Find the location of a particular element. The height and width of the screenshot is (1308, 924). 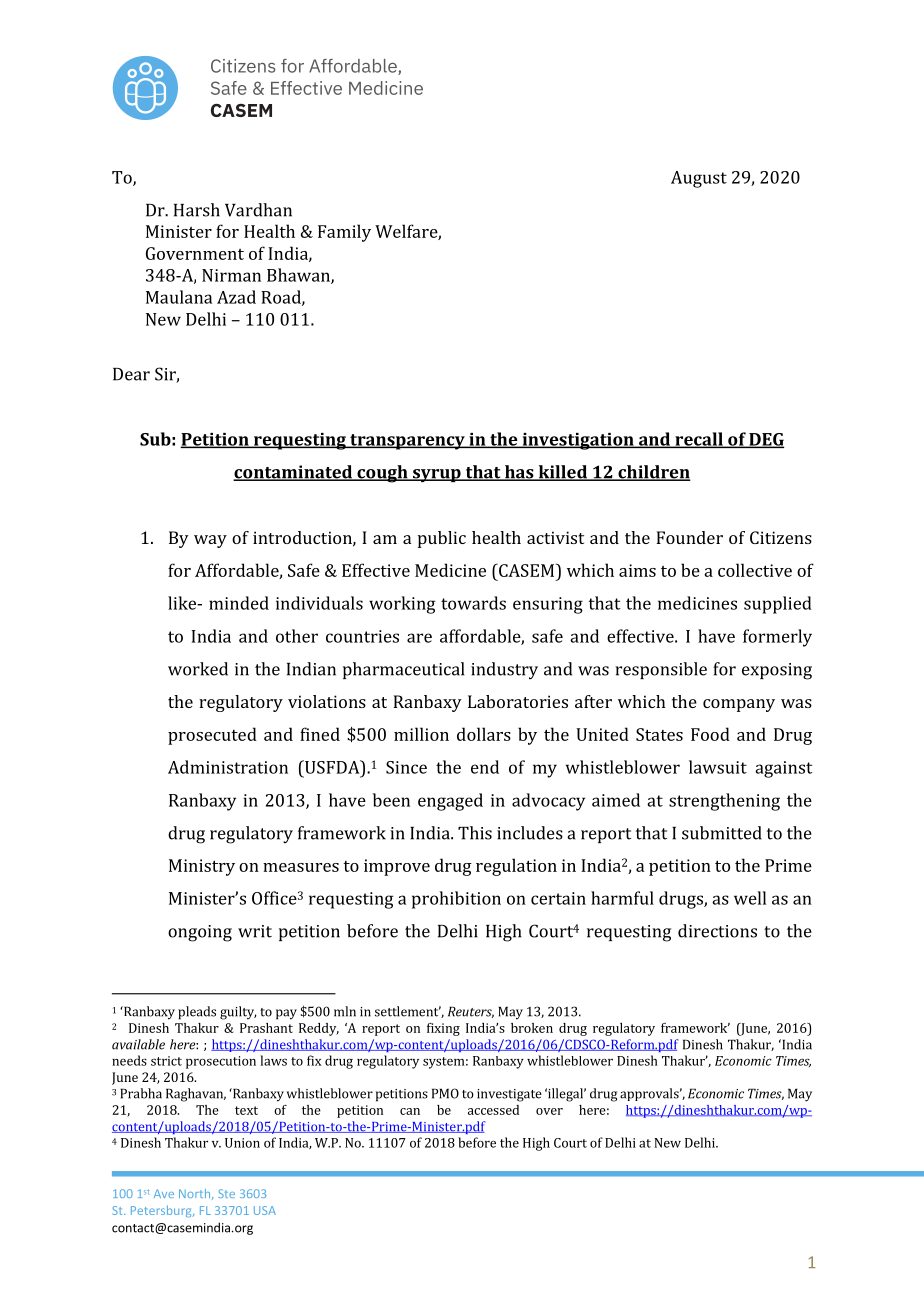

way is located at coordinates (210, 541).
